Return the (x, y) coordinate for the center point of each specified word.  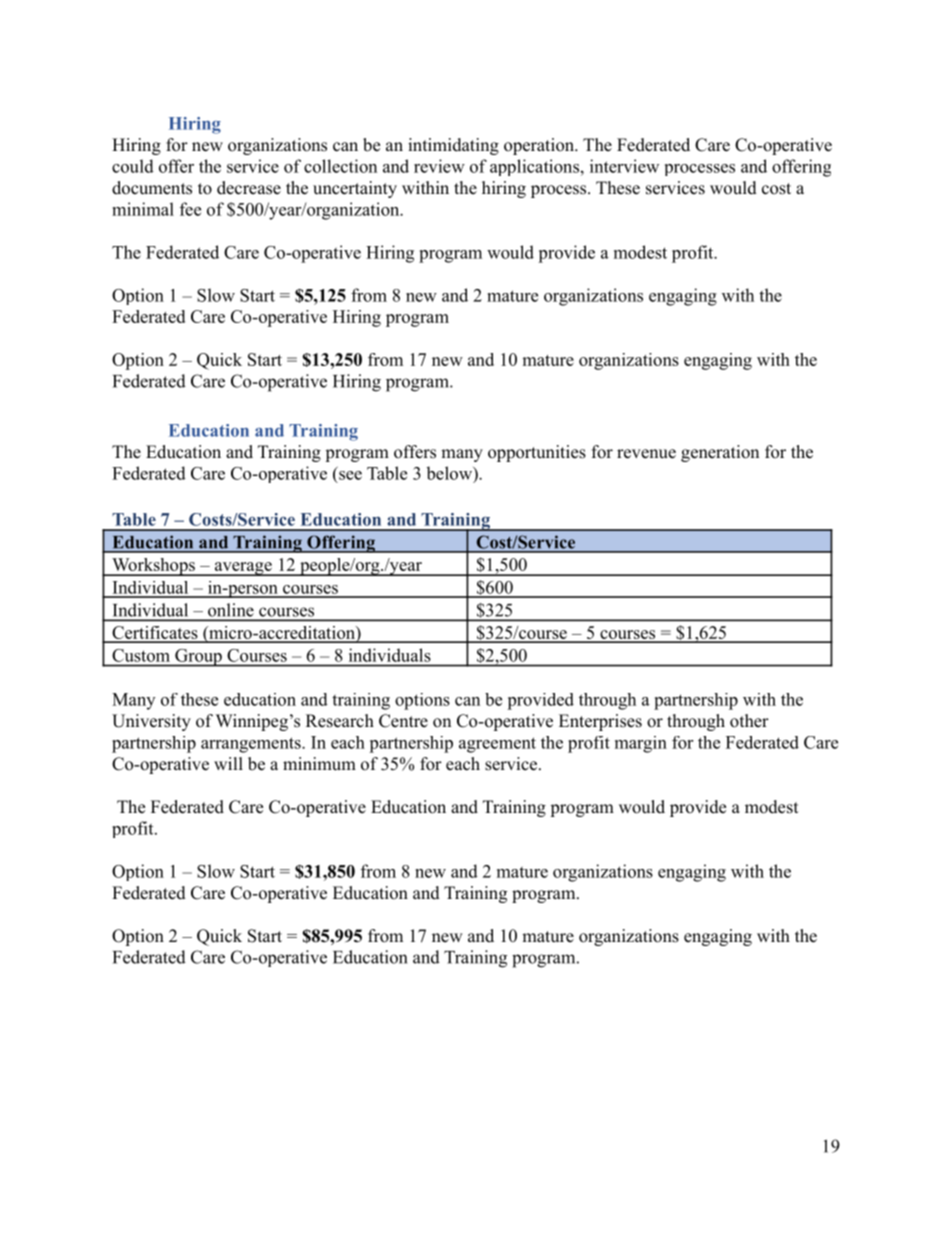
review (439, 166)
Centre (403, 721)
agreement (497, 745)
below (450, 473)
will (228, 763)
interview (624, 166)
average (243, 569)
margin (641, 744)
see (350, 475)
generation (720, 453)
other (749, 721)
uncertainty (355, 189)
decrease (249, 188)
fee (190, 209)
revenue (646, 454)
